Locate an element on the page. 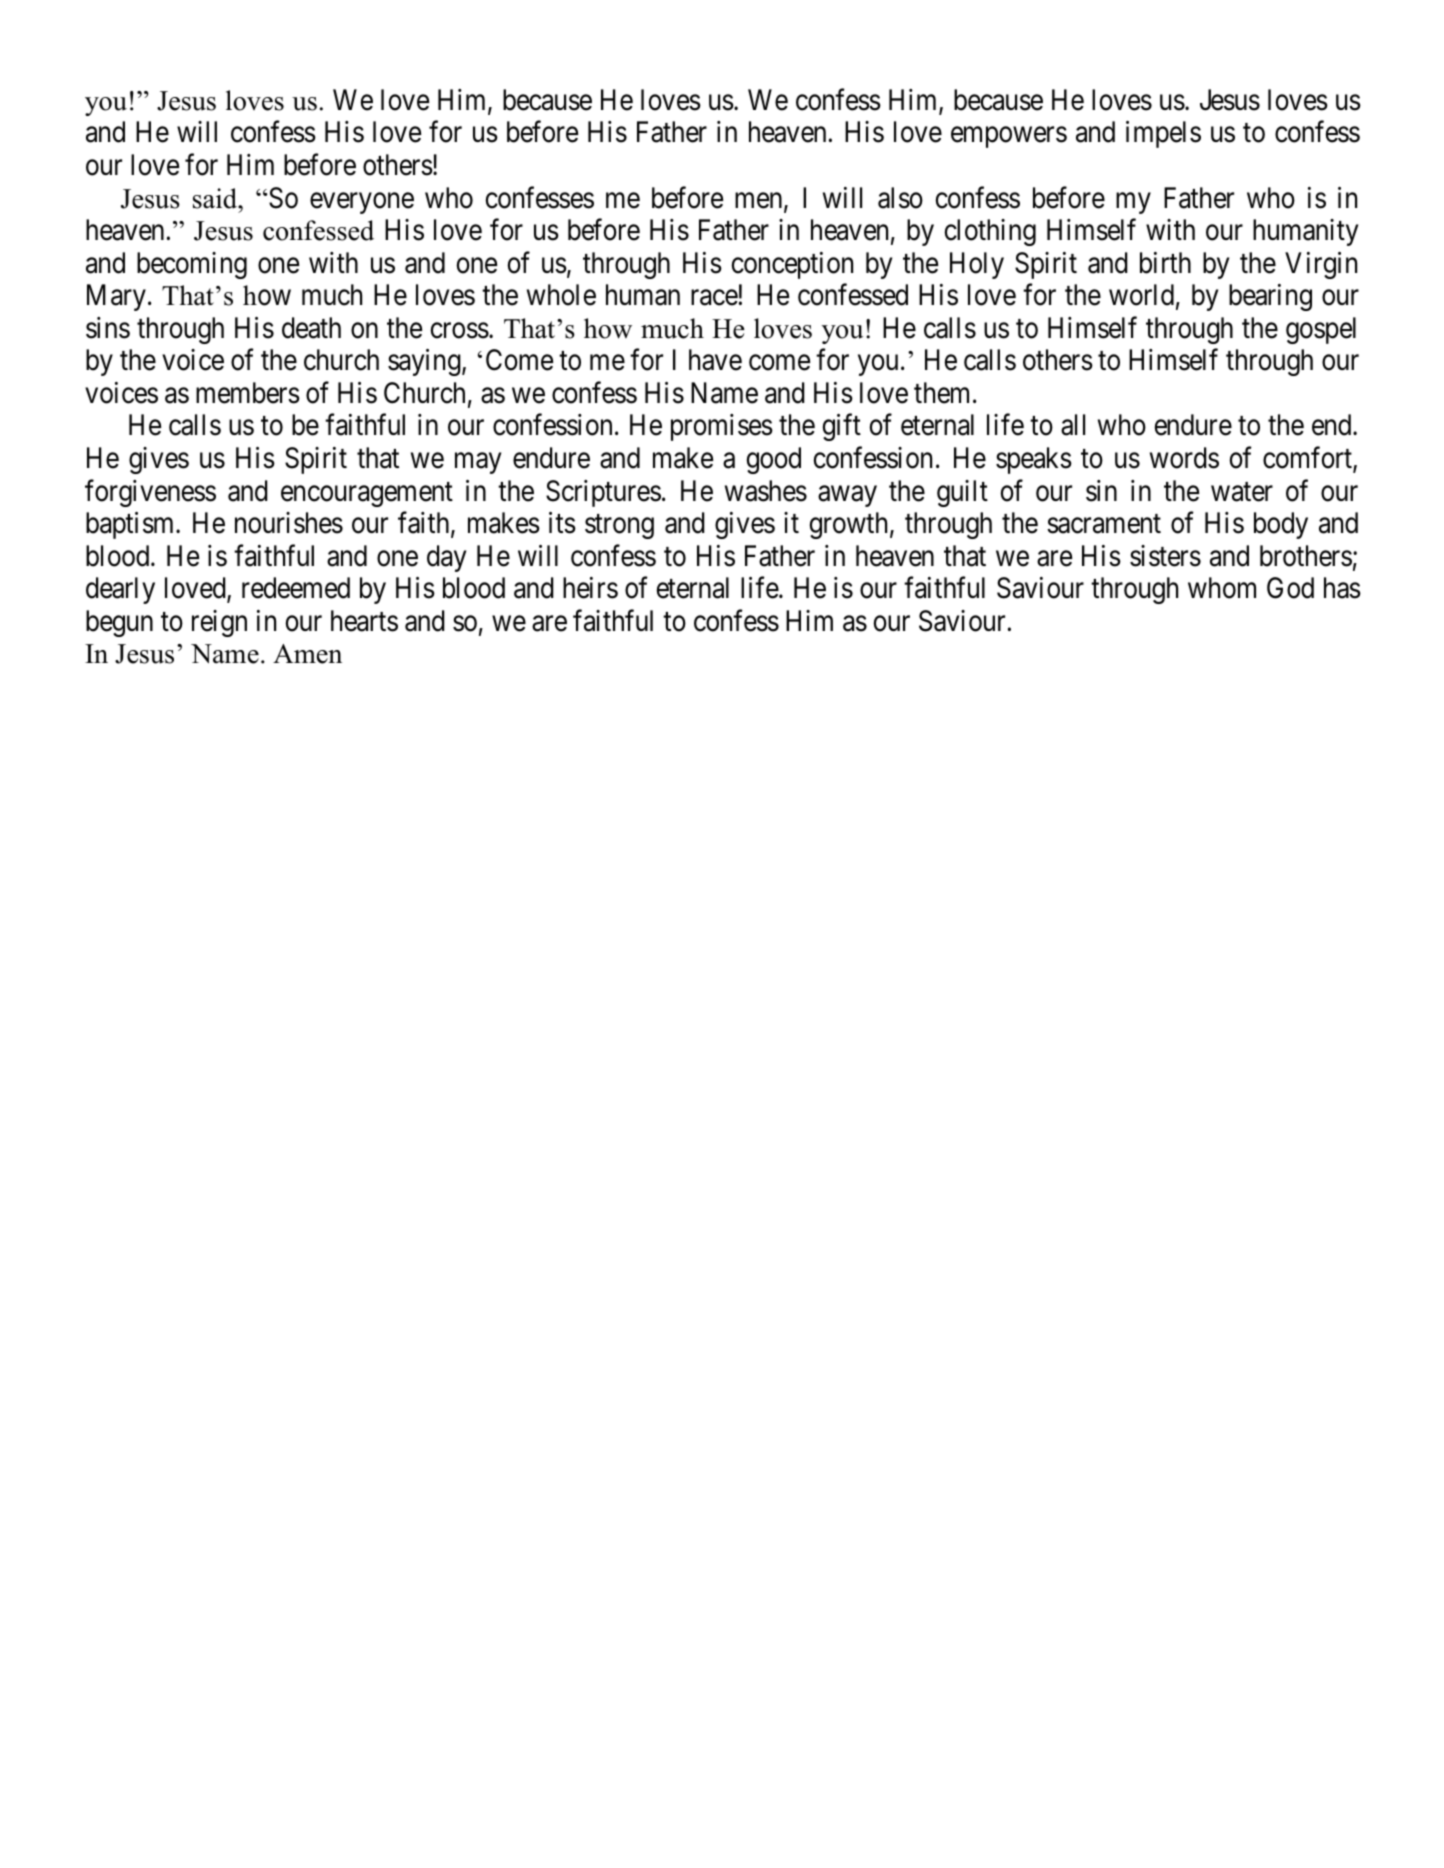  comfort is located at coordinates (1308, 459).
